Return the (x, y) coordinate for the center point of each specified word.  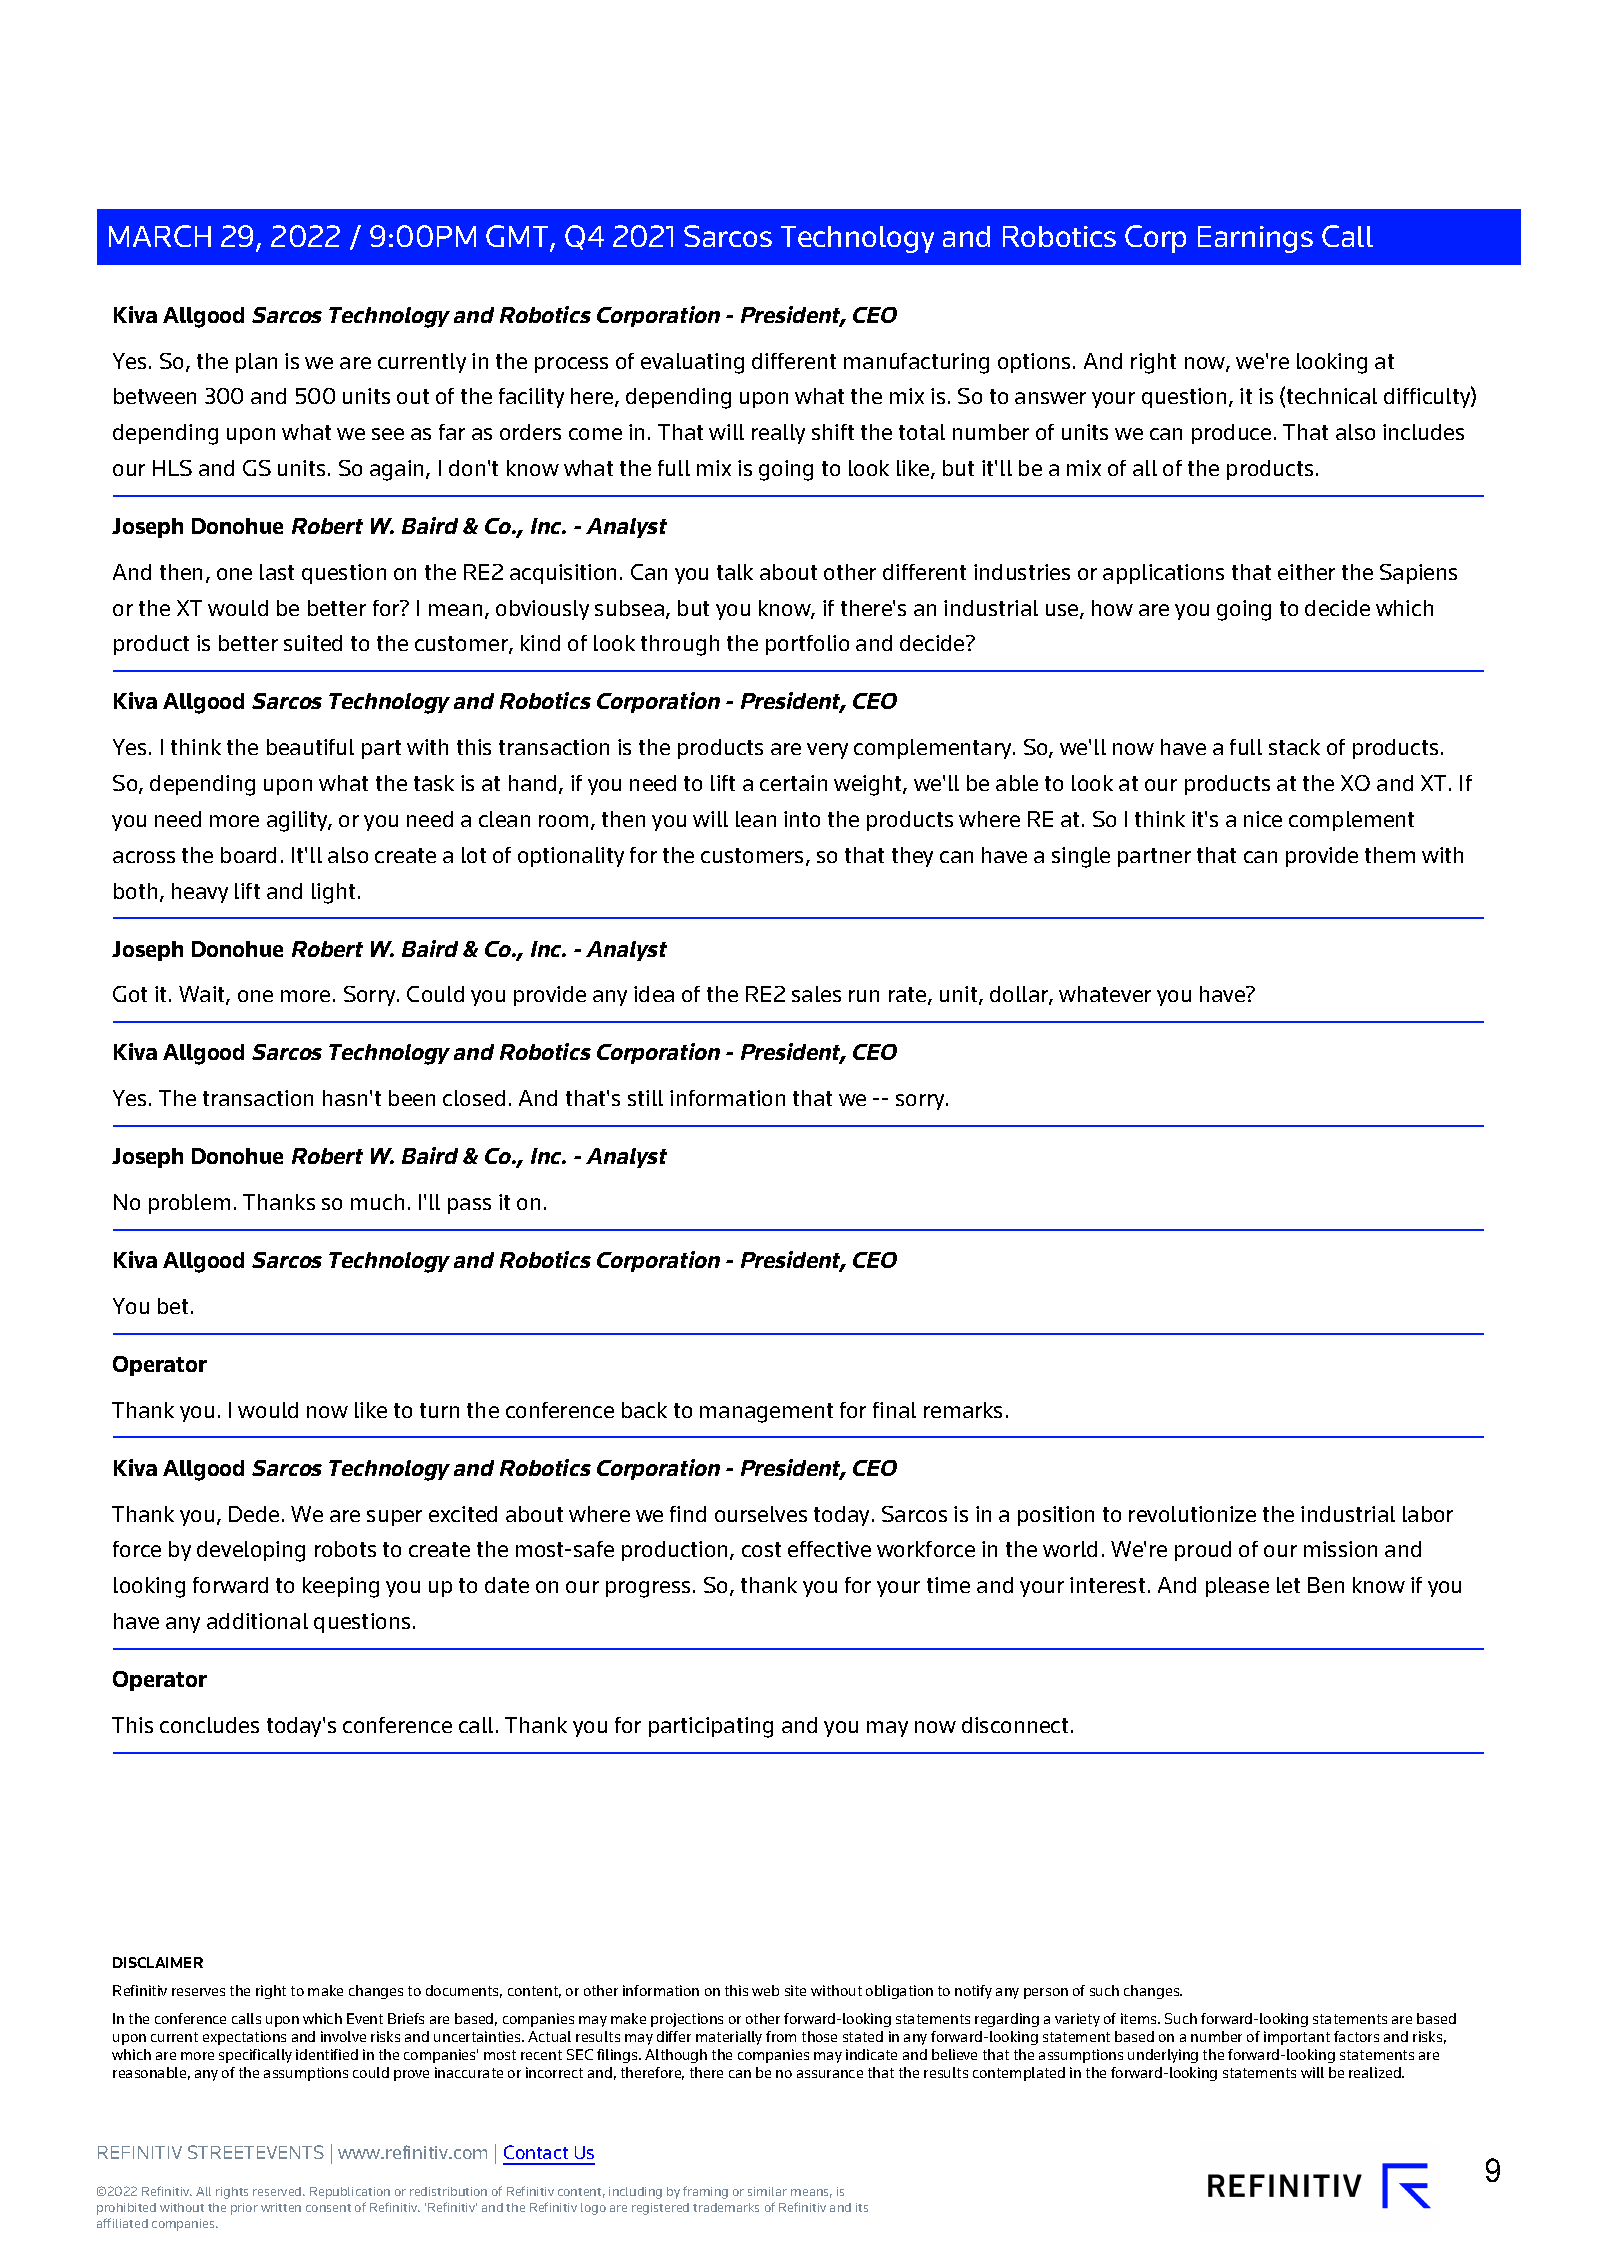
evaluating (692, 363)
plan (256, 363)
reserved (278, 2191)
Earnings (1255, 239)
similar (767, 2191)
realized (1376, 2072)
